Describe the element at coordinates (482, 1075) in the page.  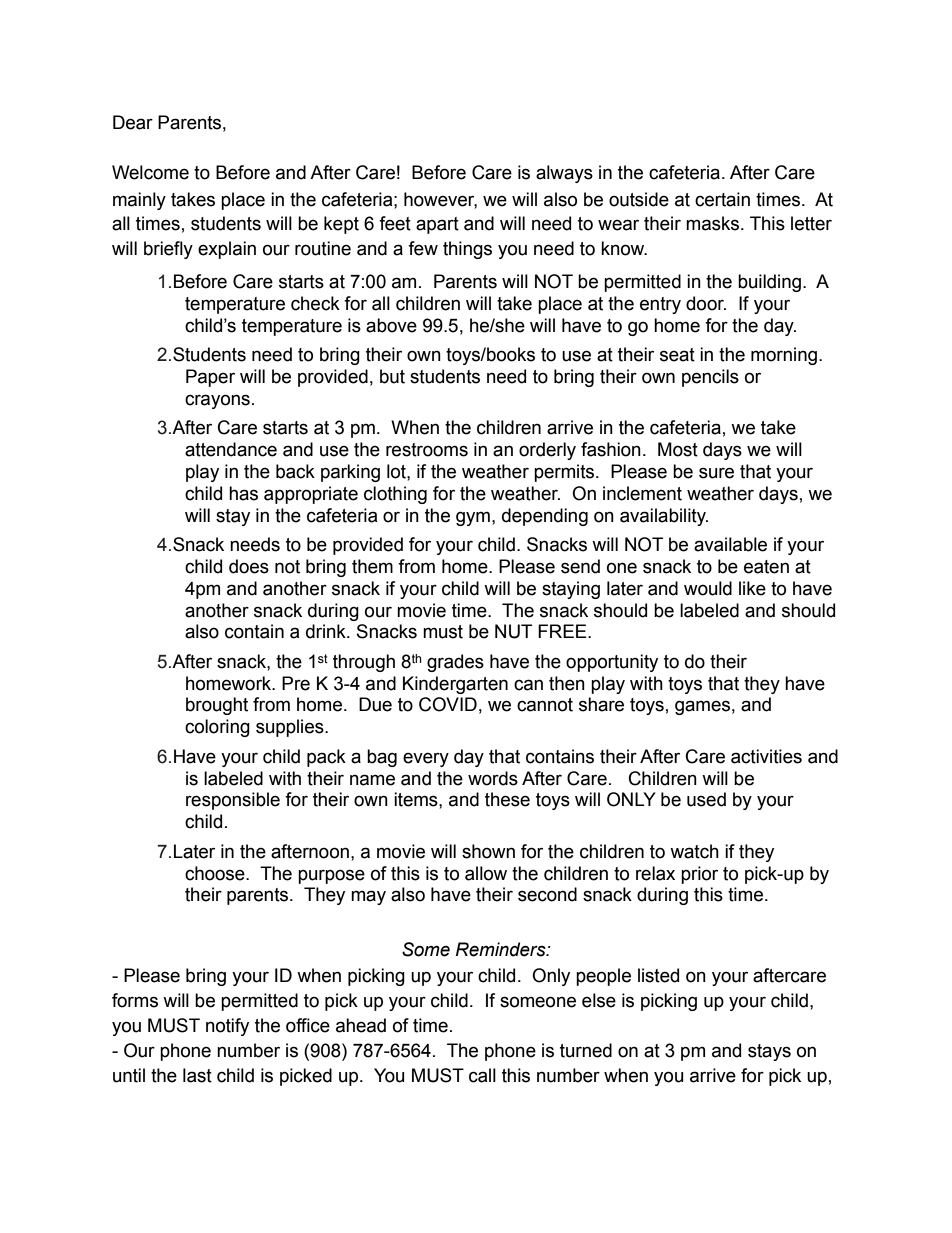
I see `call` at that location.
